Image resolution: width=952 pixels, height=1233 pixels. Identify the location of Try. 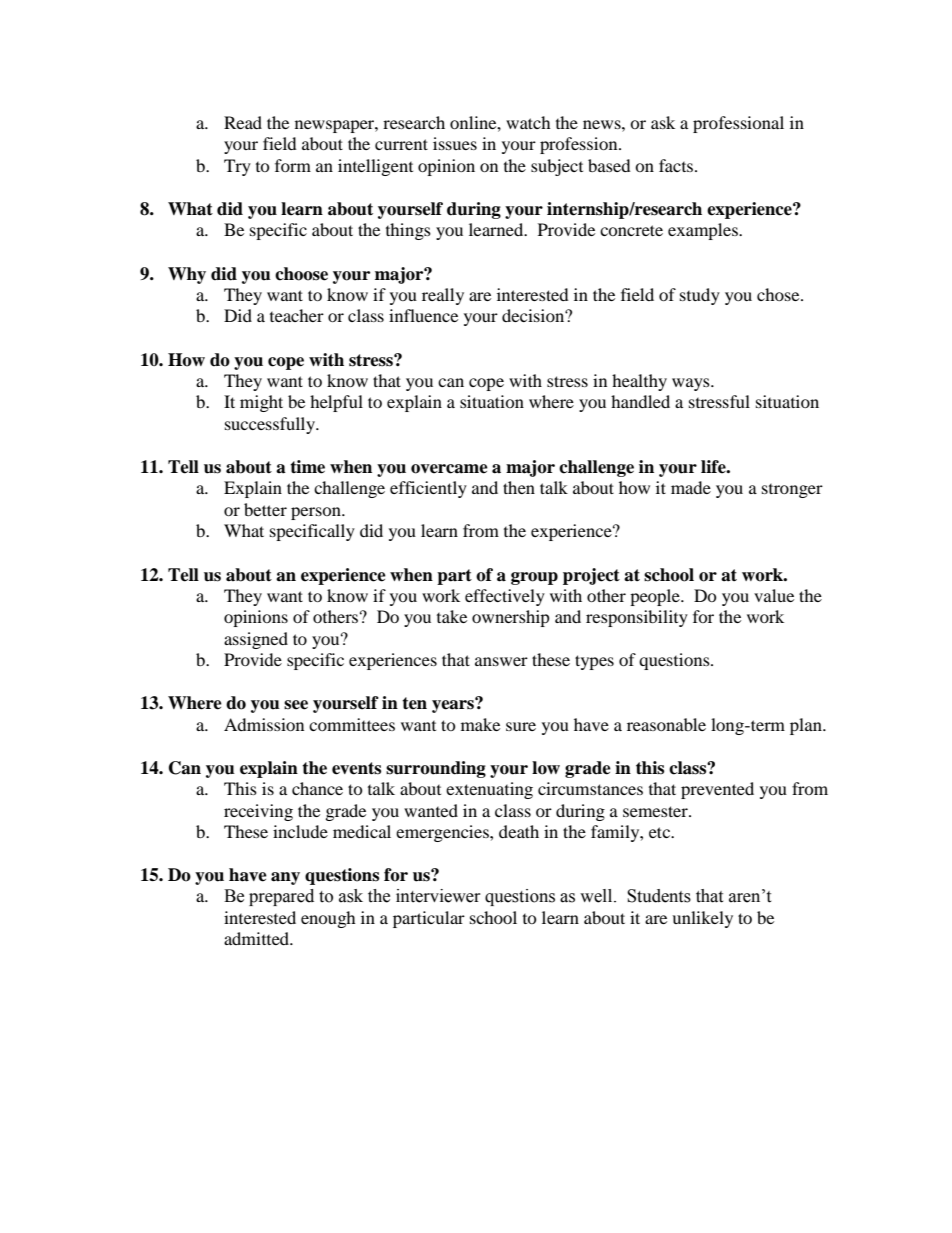
(237, 167).
